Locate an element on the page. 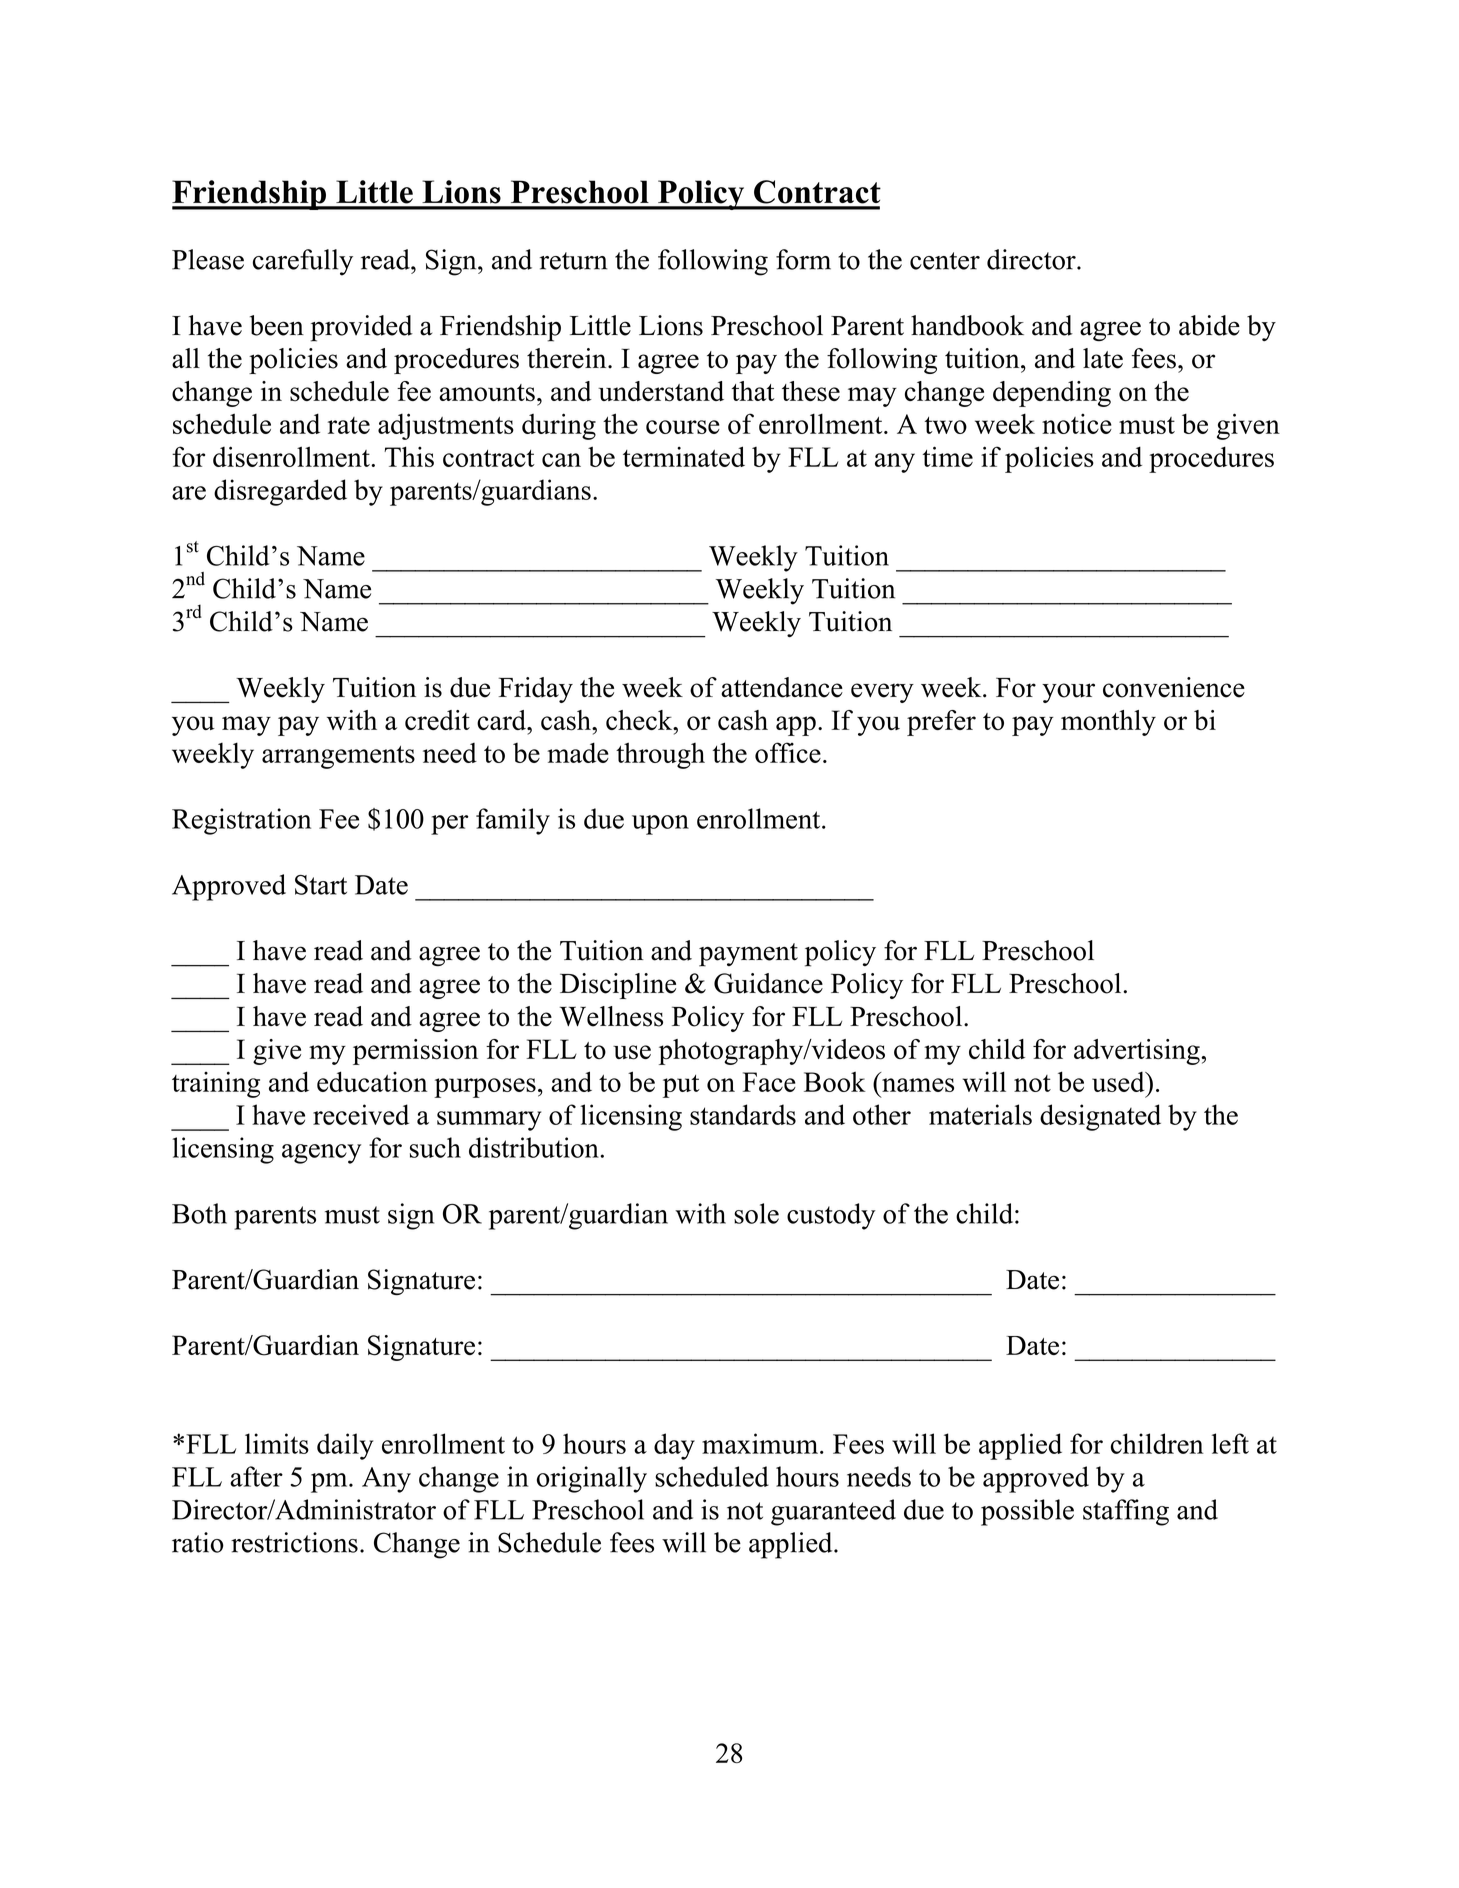  form is located at coordinates (803, 259).
